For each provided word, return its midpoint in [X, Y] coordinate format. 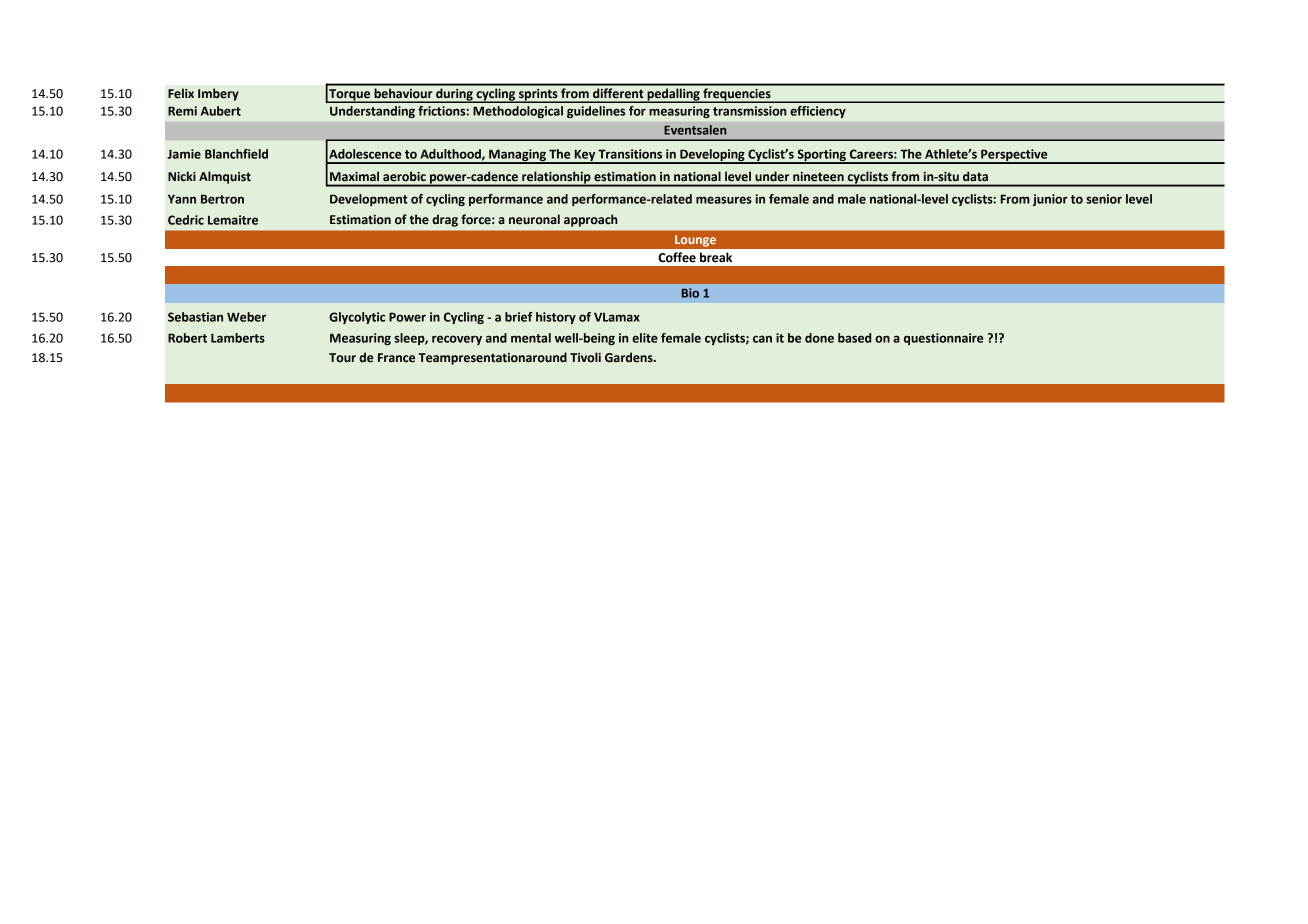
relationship [556, 178]
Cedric [186, 220]
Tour [342, 357]
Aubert [221, 111]
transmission [749, 111]
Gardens [630, 357]
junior [1050, 200]
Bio [690, 293]
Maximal [354, 176]
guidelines [596, 112]
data [975, 176]
